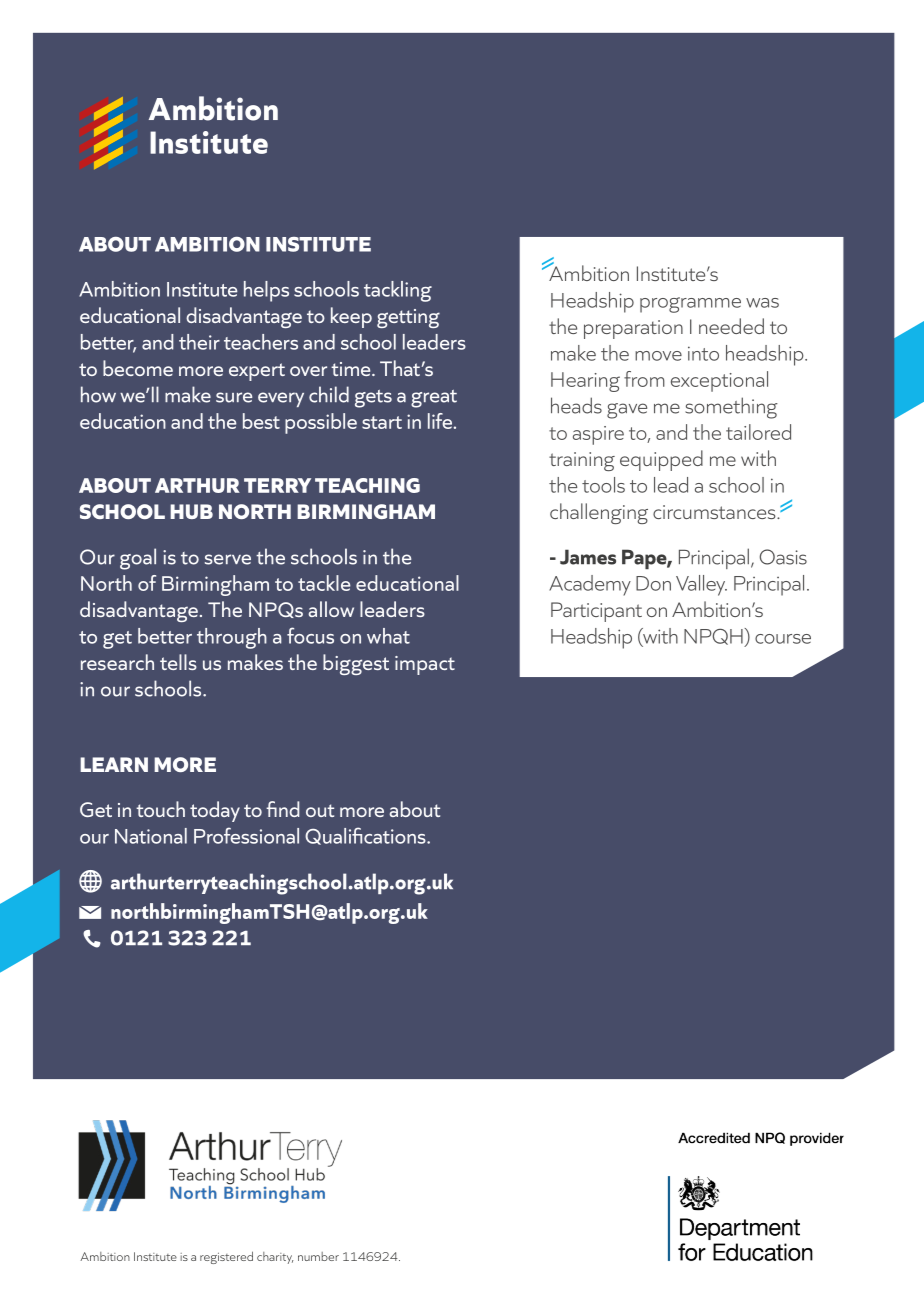 This screenshot has width=924, height=1311. What do you see at coordinates (408, 318) in the screenshot?
I see `getting` at bounding box center [408, 318].
